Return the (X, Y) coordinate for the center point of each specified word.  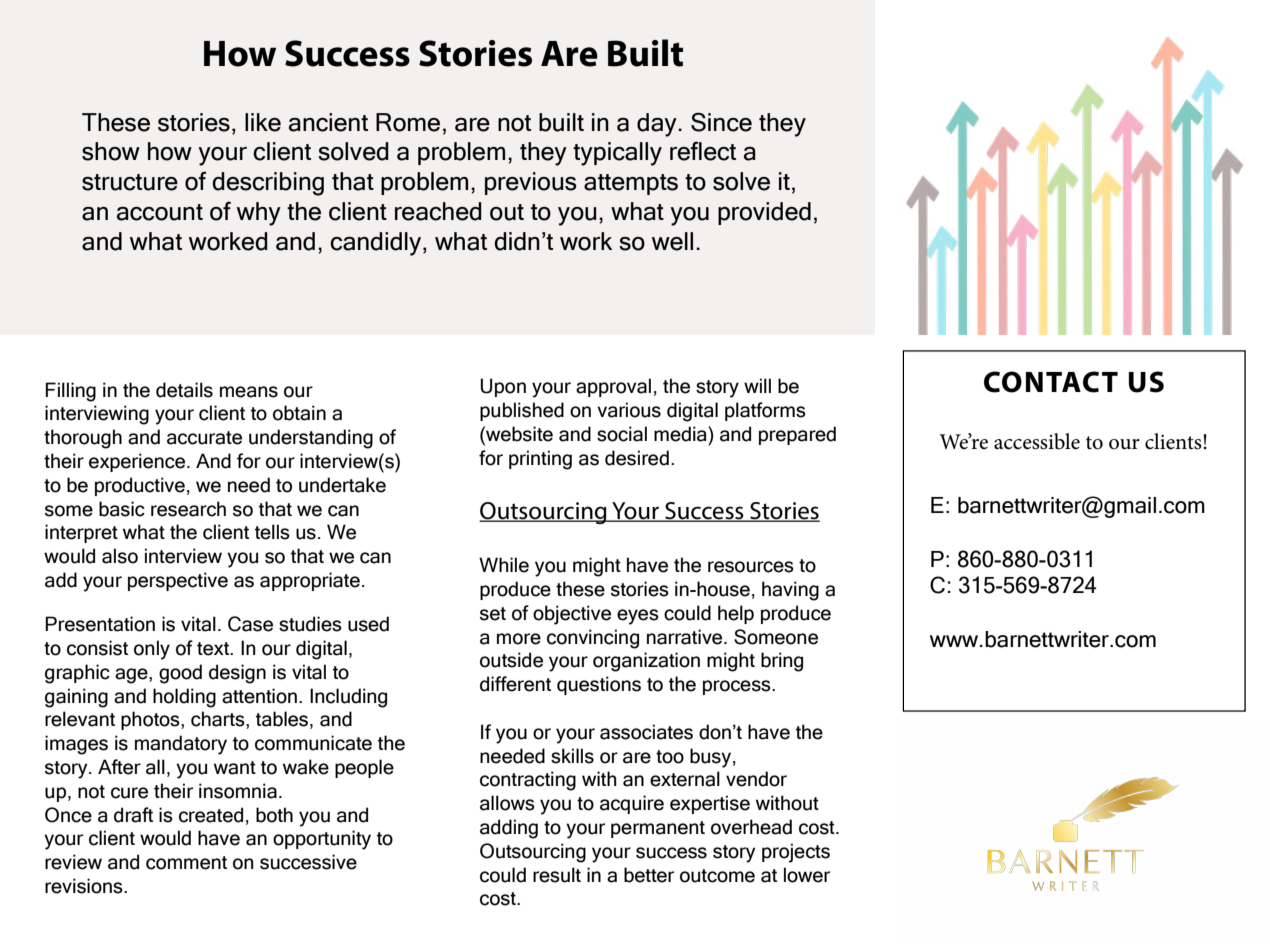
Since (721, 122)
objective (572, 615)
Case (250, 624)
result (557, 875)
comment (186, 863)
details (184, 390)
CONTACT (1051, 382)
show (111, 151)
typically (617, 154)
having (790, 591)
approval (613, 387)
